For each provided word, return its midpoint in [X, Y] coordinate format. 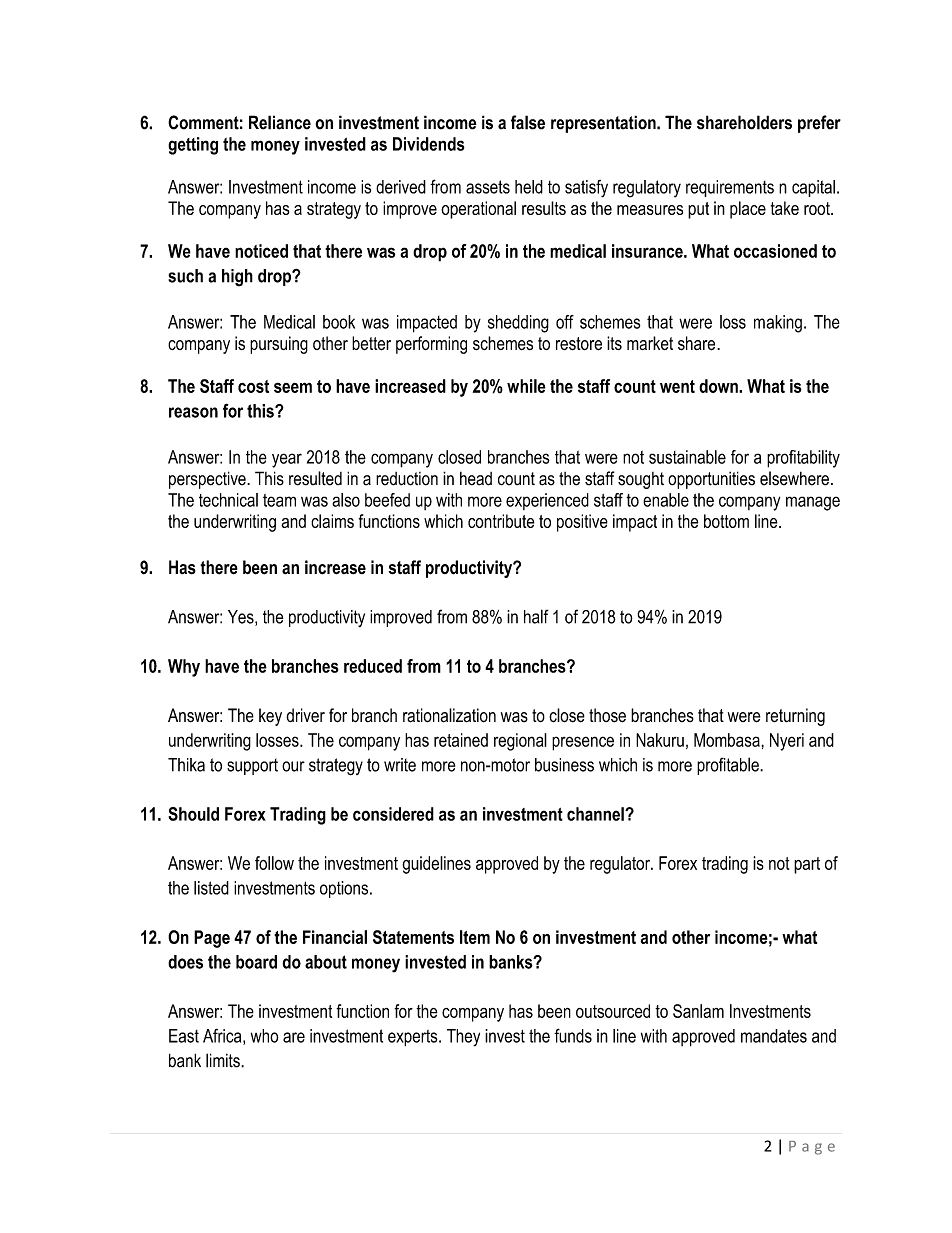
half [536, 616]
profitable [729, 766]
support [252, 767]
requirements [730, 188]
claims [332, 521]
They [463, 1038]
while [526, 386]
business [564, 765]
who [265, 1036]
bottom [726, 521]
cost [253, 386]
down [719, 386]
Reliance [280, 122]
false [528, 122]
